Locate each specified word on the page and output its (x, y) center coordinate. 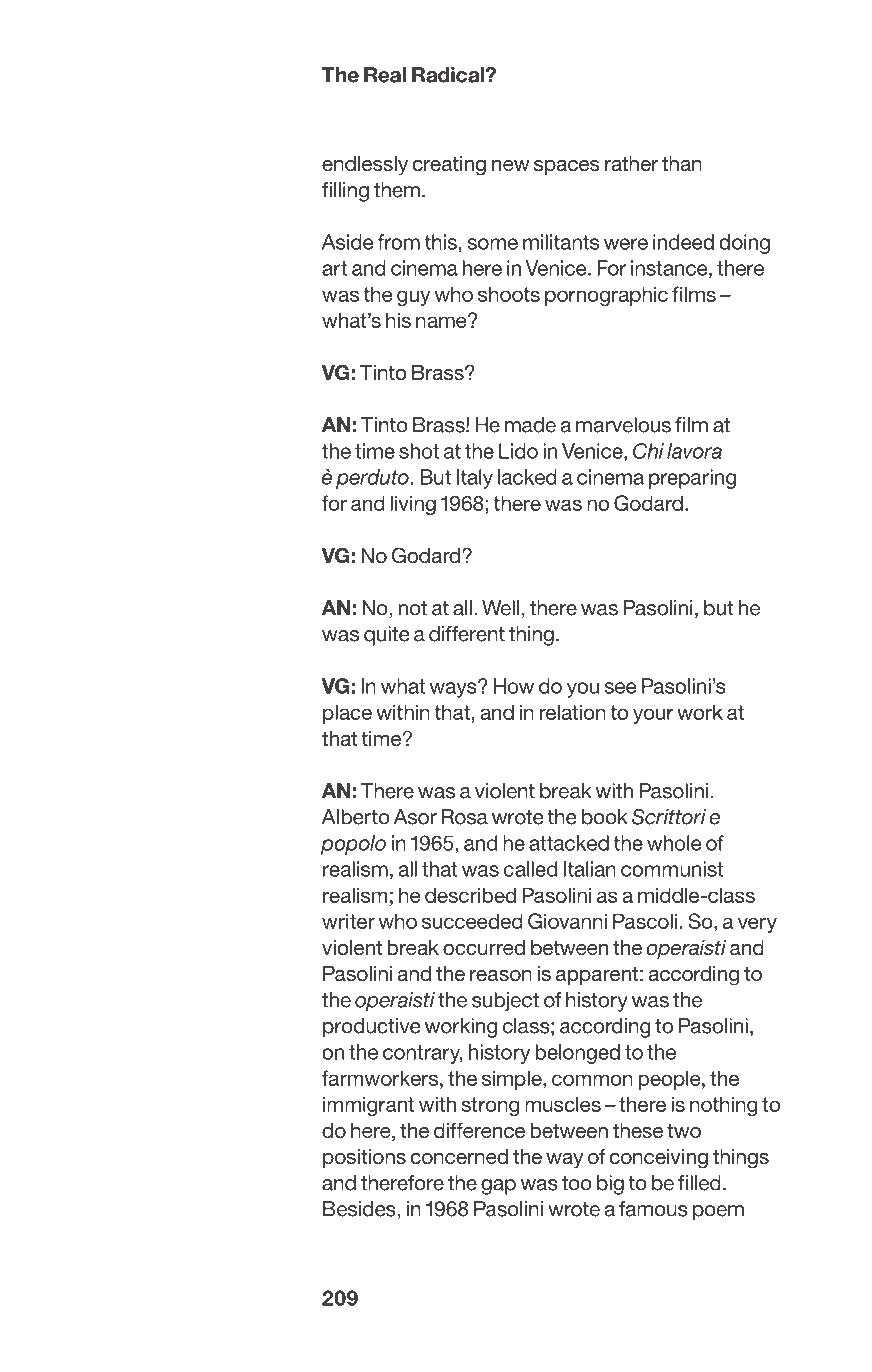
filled (699, 1183)
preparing (692, 479)
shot (419, 451)
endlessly (365, 166)
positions (364, 1158)
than (682, 163)
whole (674, 843)
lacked (527, 477)
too (577, 1183)
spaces (567, 167)
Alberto (356, 817)
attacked (569, 843)
